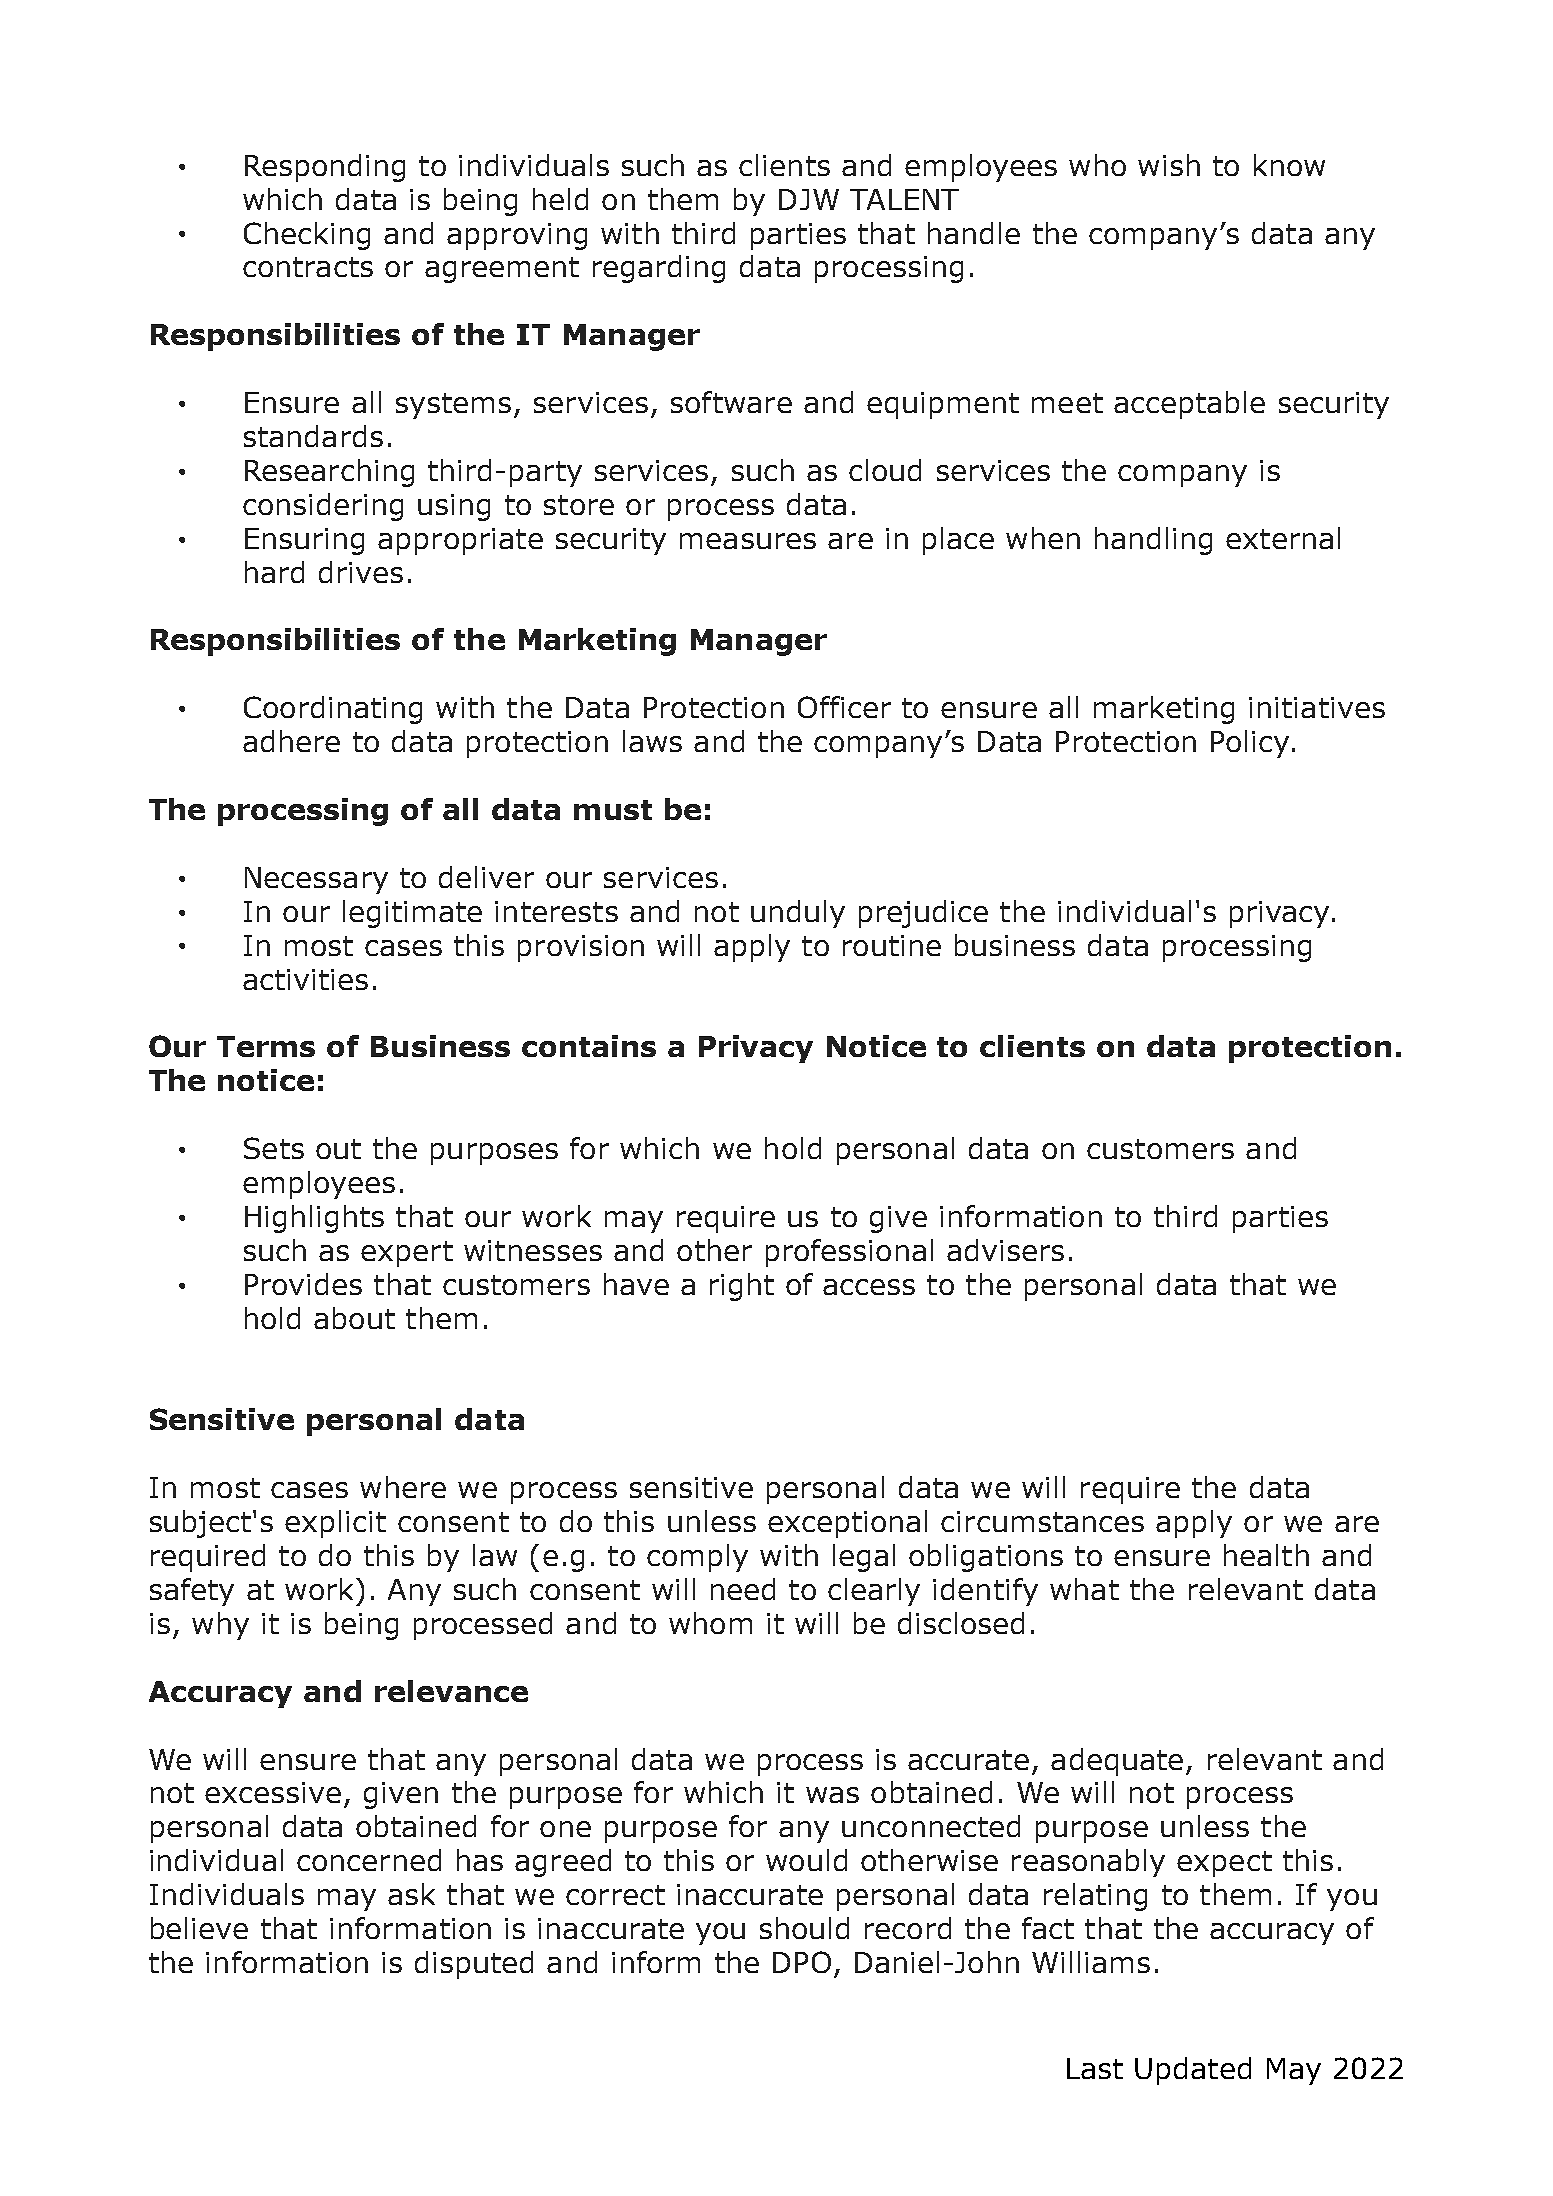 This screenshot has width=1553, height=2196. Describe the element at coordinates (1169, 165) in the screenshot. I see `wish` at that location.
